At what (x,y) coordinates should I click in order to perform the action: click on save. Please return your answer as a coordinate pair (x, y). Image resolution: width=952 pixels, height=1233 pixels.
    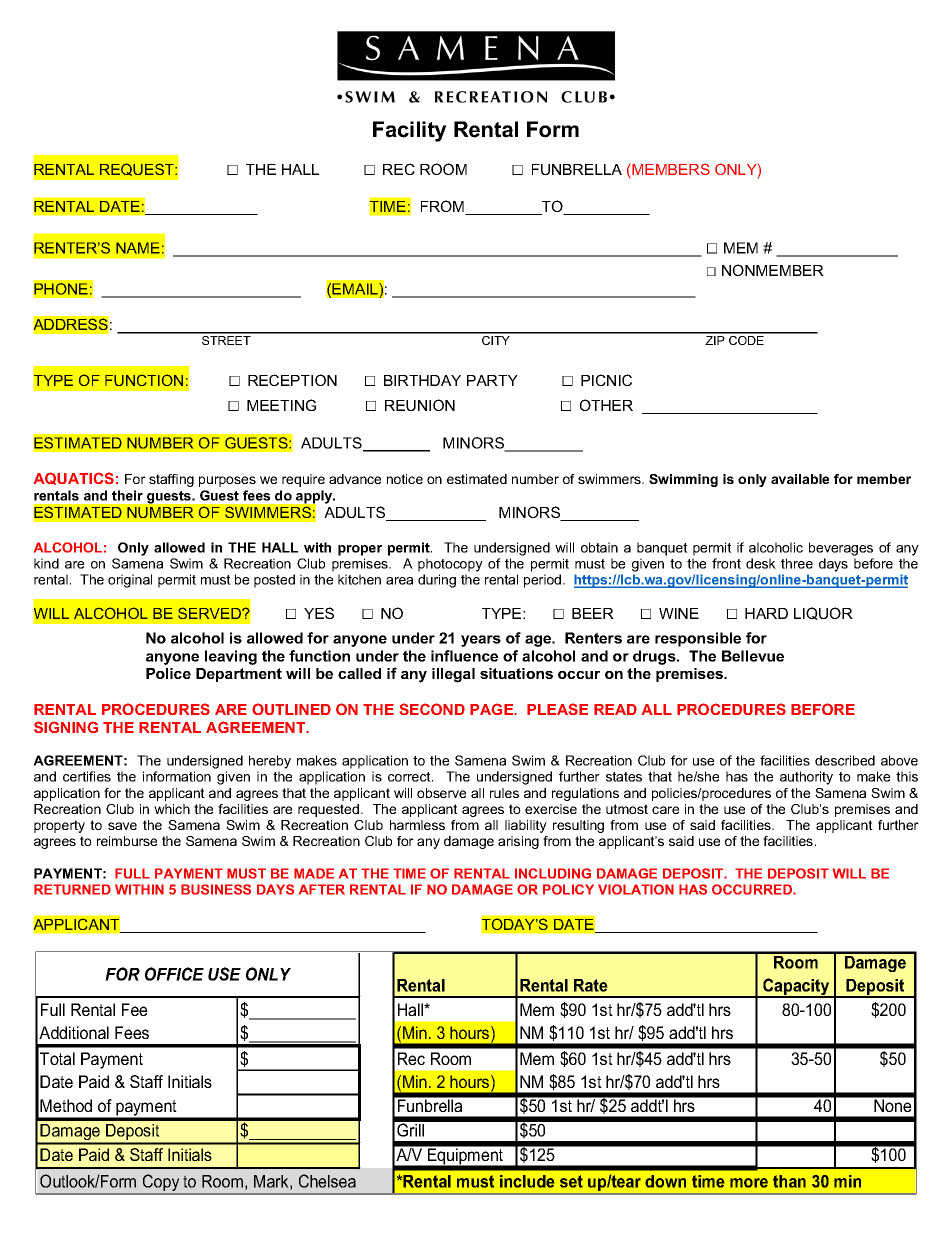
    Looking at the image, I should click on (122, 826).
